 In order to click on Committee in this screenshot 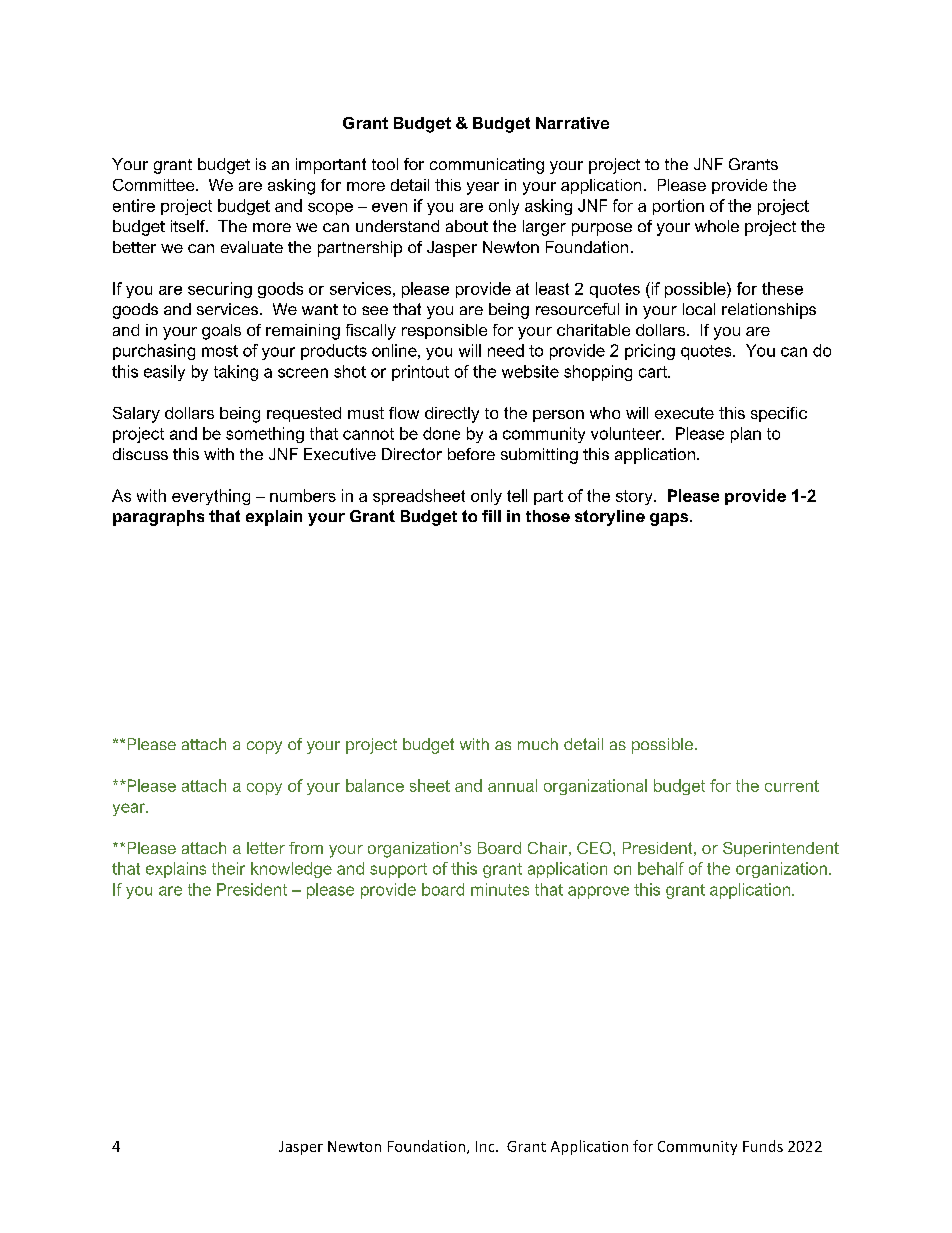, I will do `click(155, 185)`.
